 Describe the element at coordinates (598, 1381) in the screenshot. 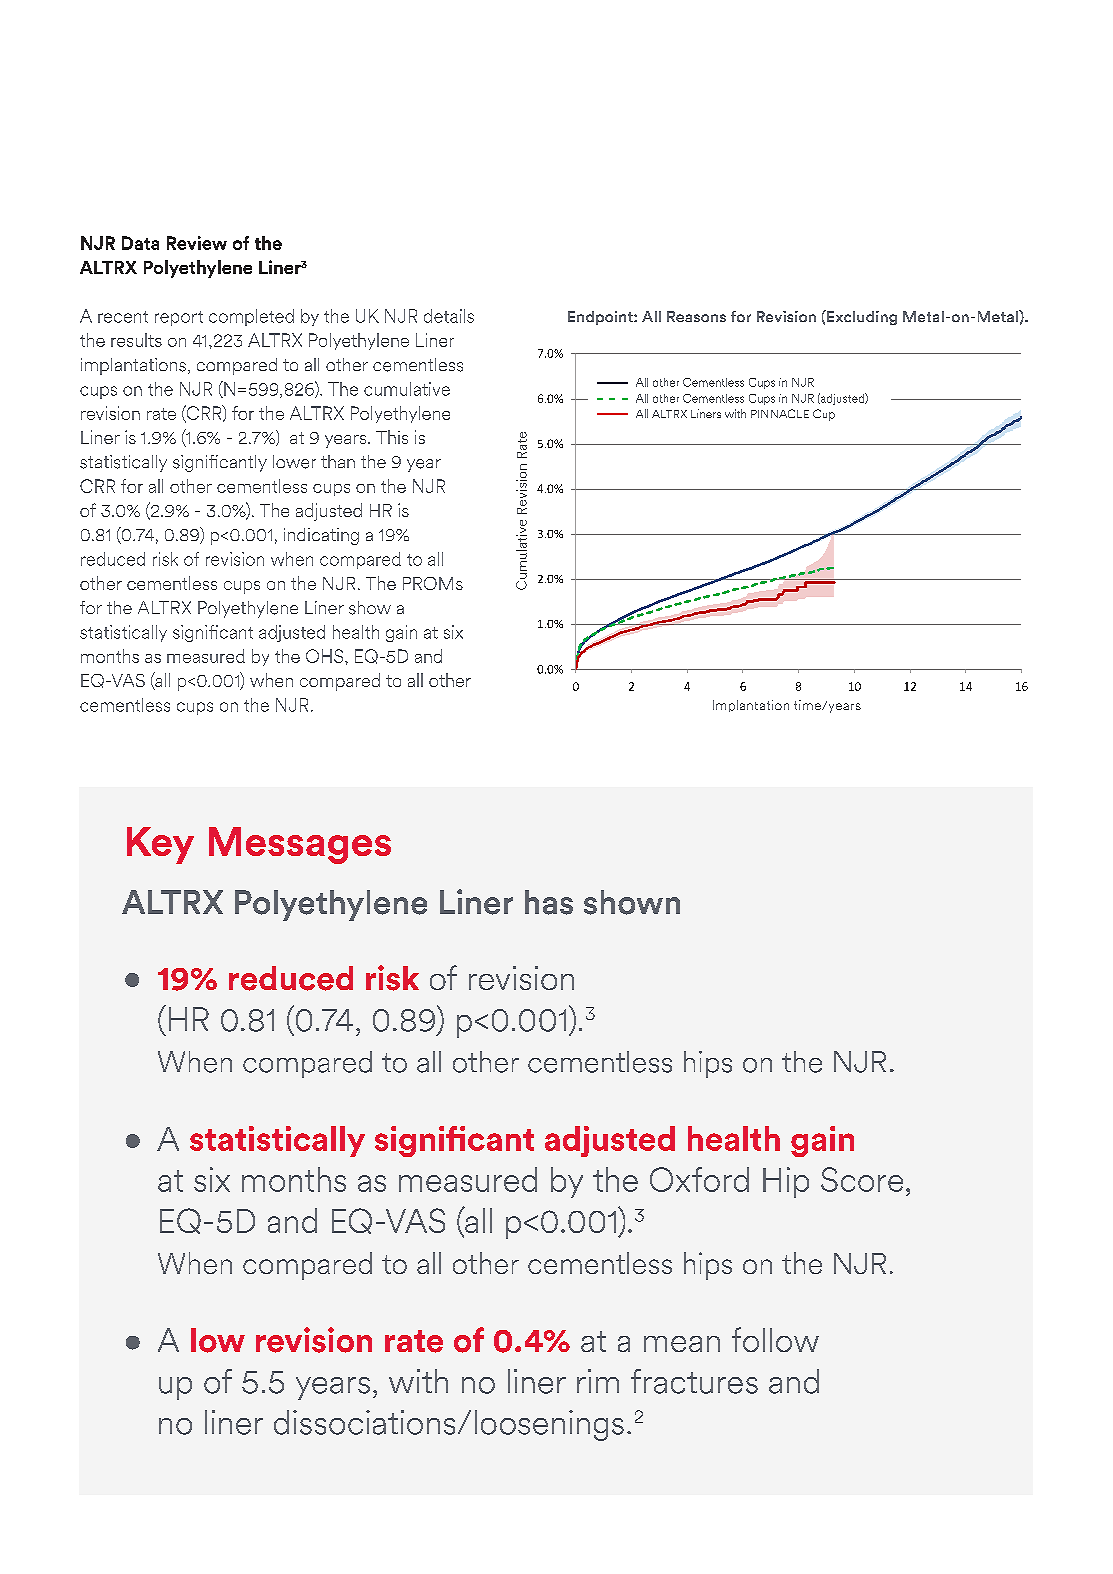

I see `rim` at that location.
